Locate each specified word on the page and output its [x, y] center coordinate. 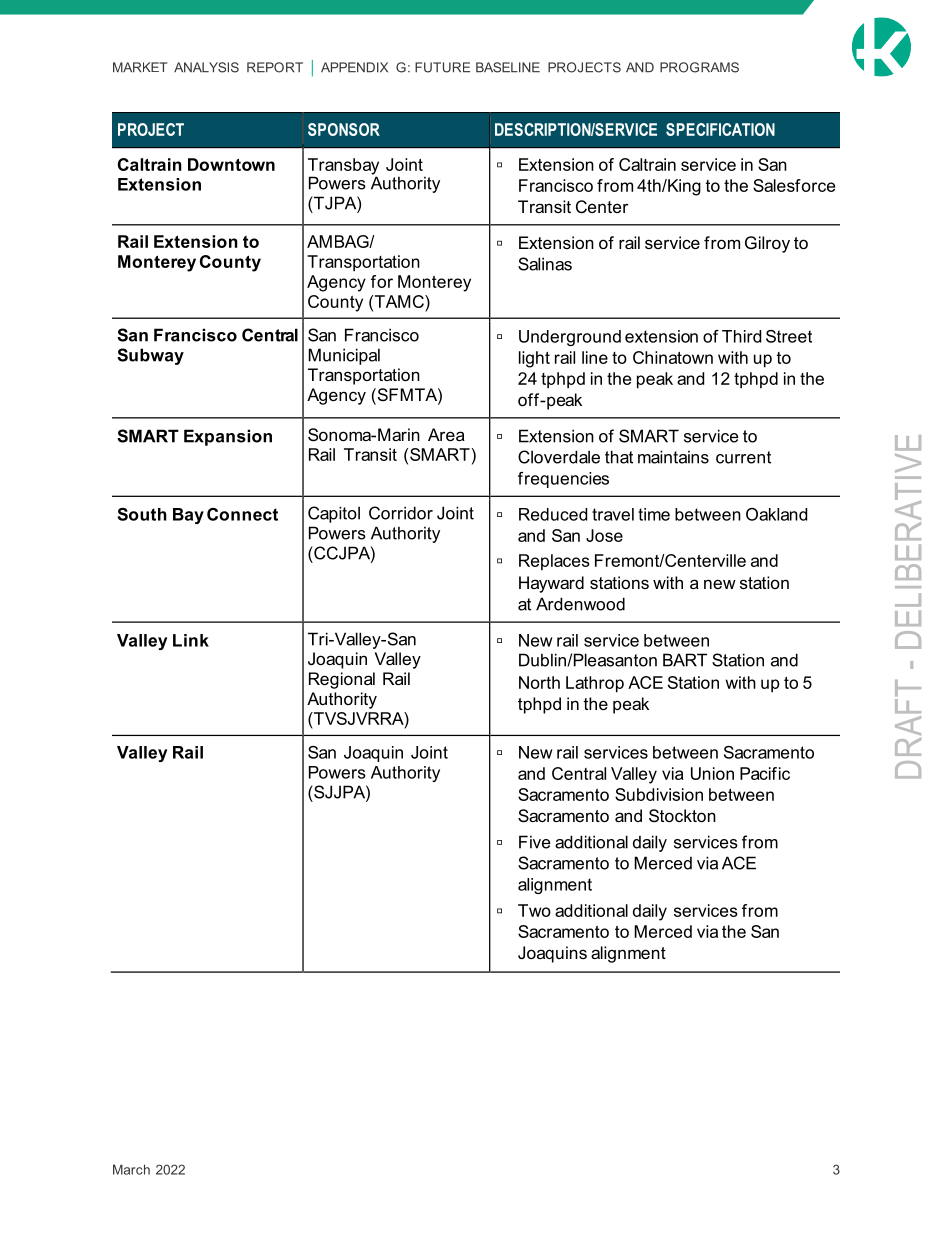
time [654, 514]
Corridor [401, 513]
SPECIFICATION [720, 129]
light [534, 359]
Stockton [682, 816]
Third [741, 336]
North [539, 682]
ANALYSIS [206, 67]
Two [534, 910]
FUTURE [442, 67]
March [131, 1169]
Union [712, 773]
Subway [150, 356]
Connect [242, 514]
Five [535, 842]
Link [191, 640]
